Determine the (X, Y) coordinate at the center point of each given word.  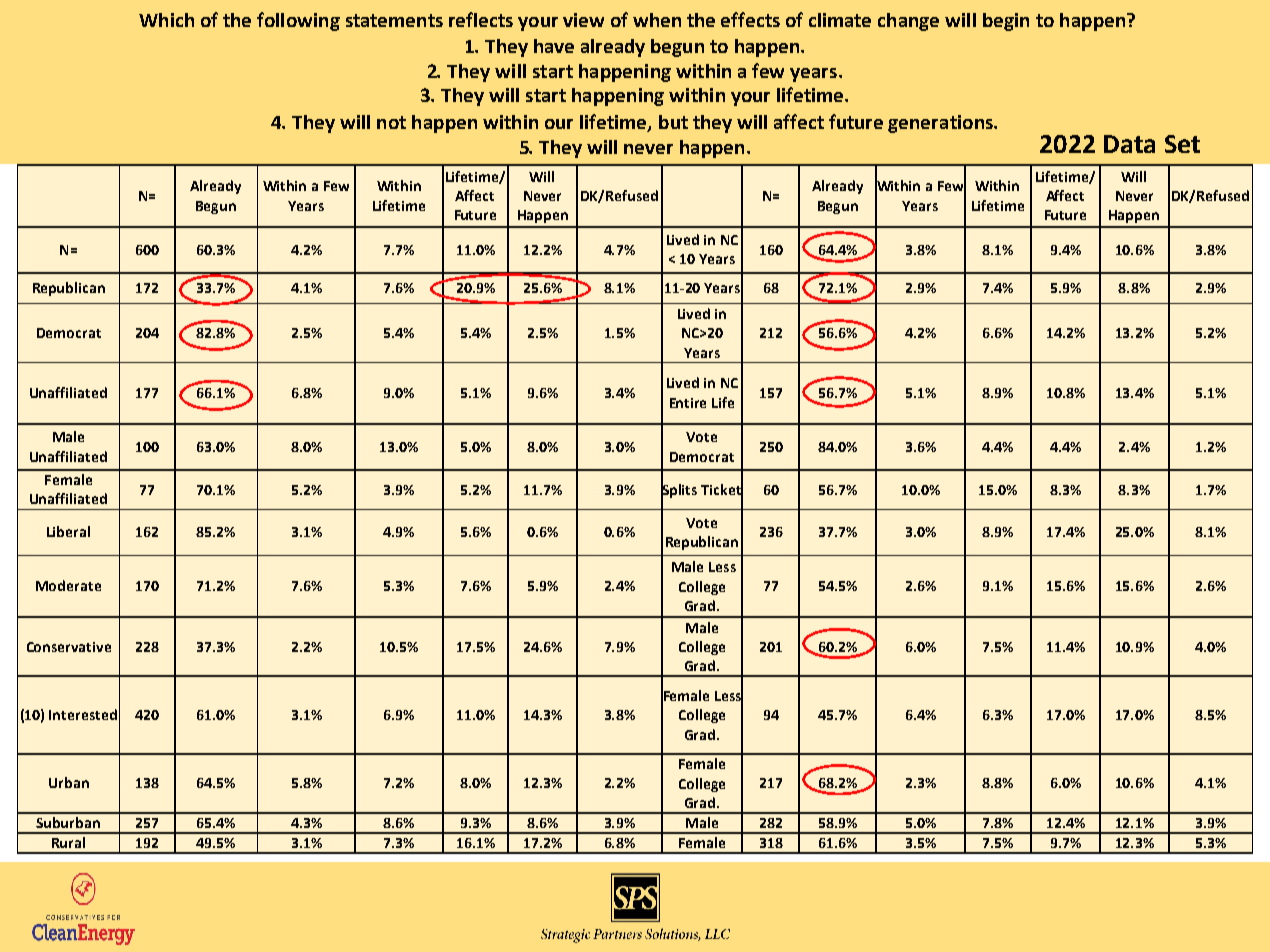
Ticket (722, 489)
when (657, 20)
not (391, 122)
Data (1129, 144)
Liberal (68, 531)
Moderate (68, 585)
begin (1006, 22)
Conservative (69, 647)
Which (166, 20)
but (673, 122)
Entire (688, 403)
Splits (679, 490)
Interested (83, 714)
